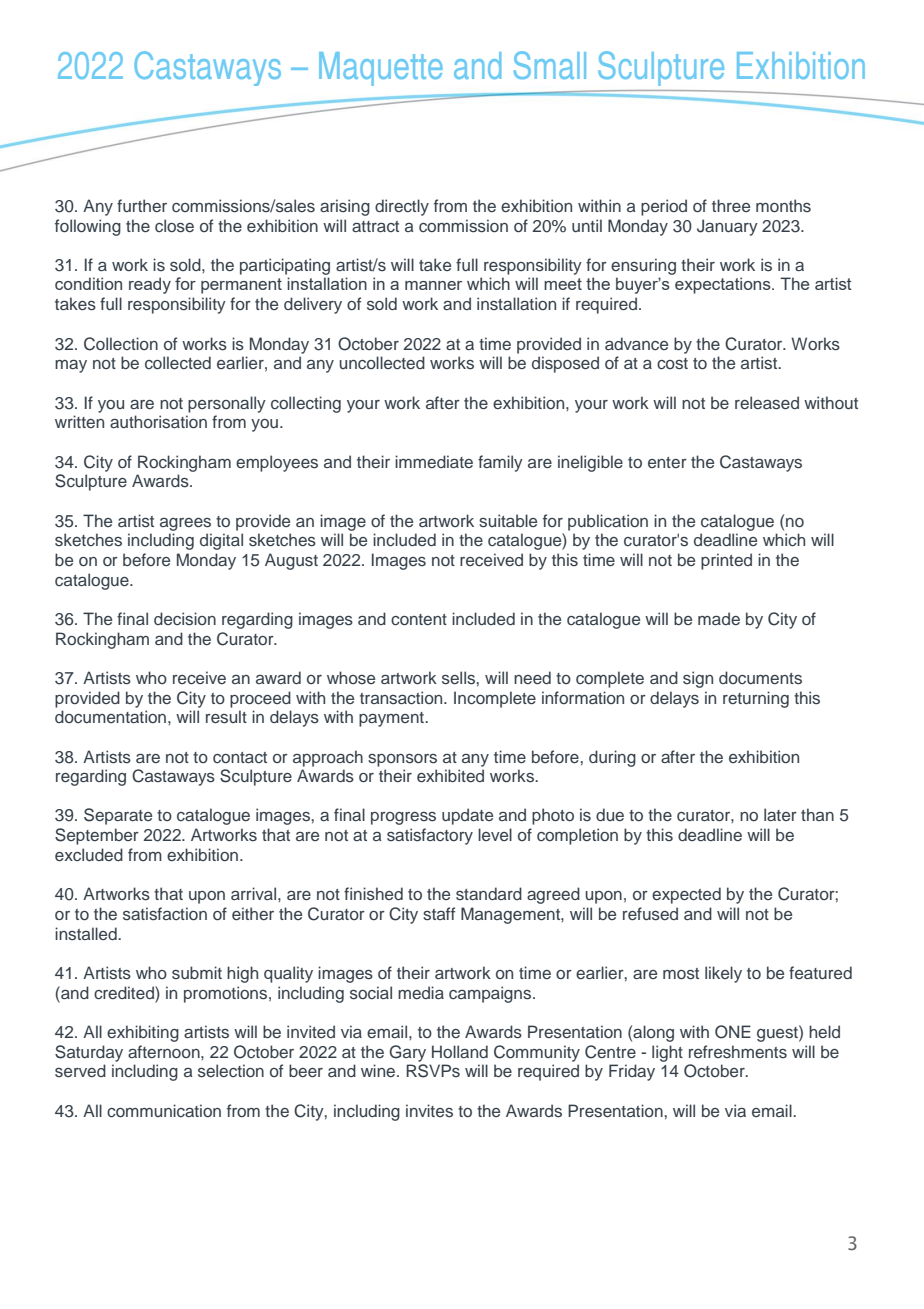 The image size is (924, 1309). Describe the element at coordinates (164, 1111) in the screenshot. I see `communication` at that location.
